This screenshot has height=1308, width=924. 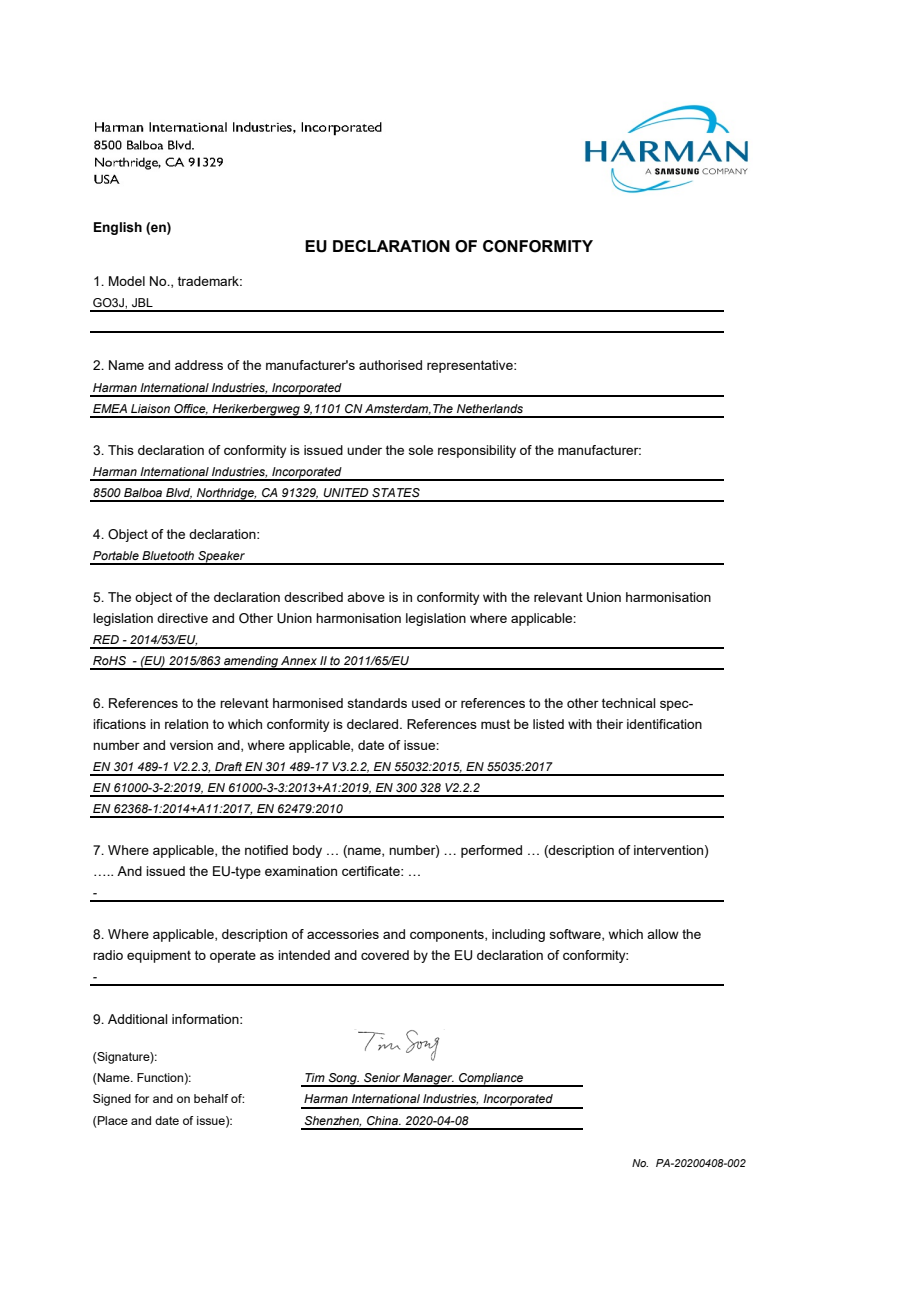 I want to click on standards, so click(x=377, y=703).
